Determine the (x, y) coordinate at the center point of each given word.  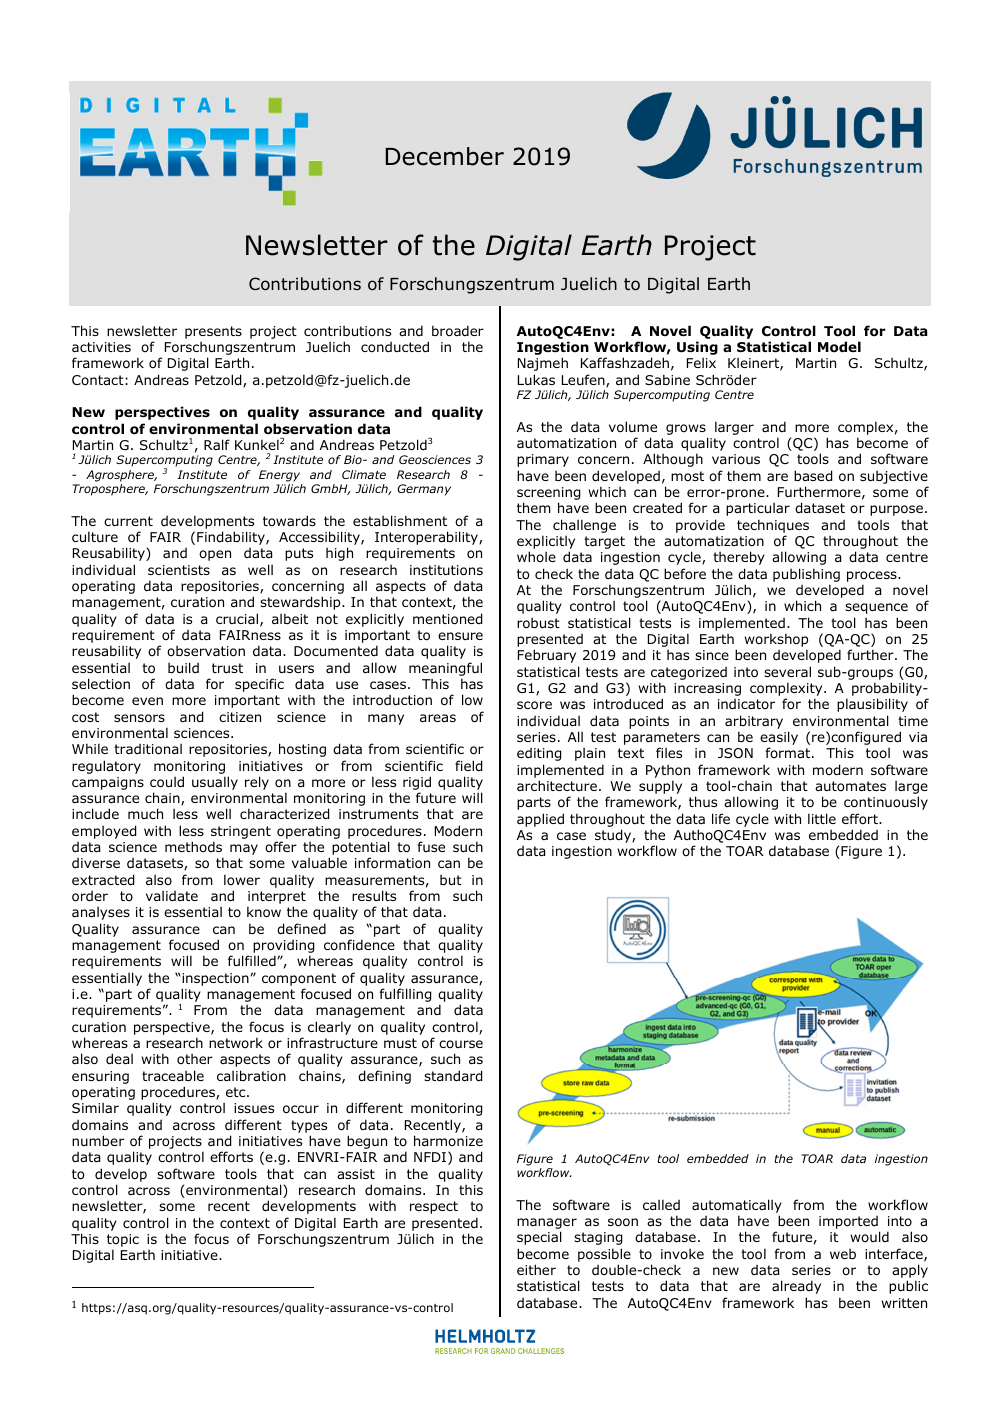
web (843, 1254)
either (536, 1269)
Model (839, 347)
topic (123, 1242)
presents (213, 332)
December (445, 156)
